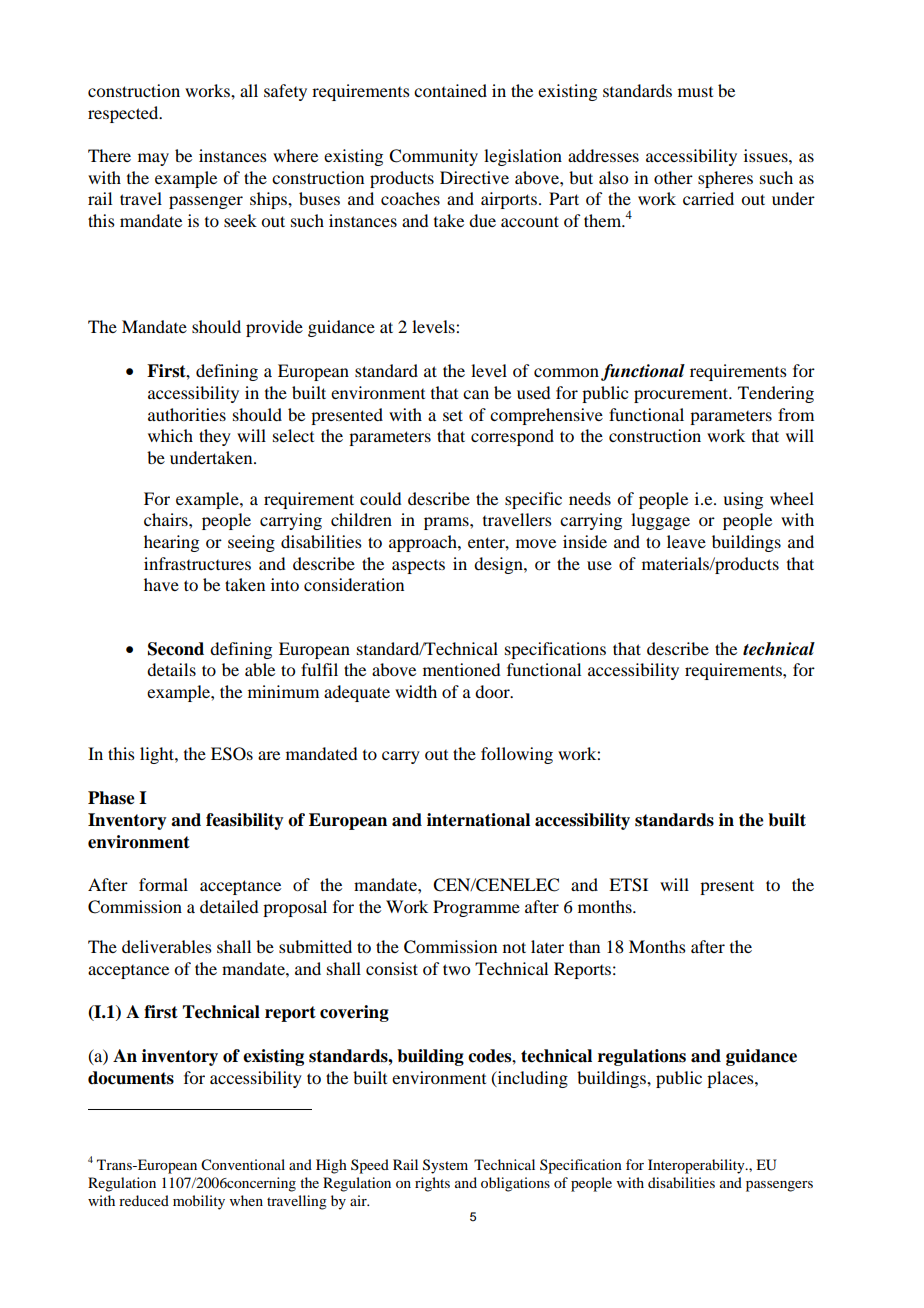 The height and width of the screenshot is (1308, 924). Describe the element at coordinates (199, 1202) in the screenshot. I see `mobility` at that location.
